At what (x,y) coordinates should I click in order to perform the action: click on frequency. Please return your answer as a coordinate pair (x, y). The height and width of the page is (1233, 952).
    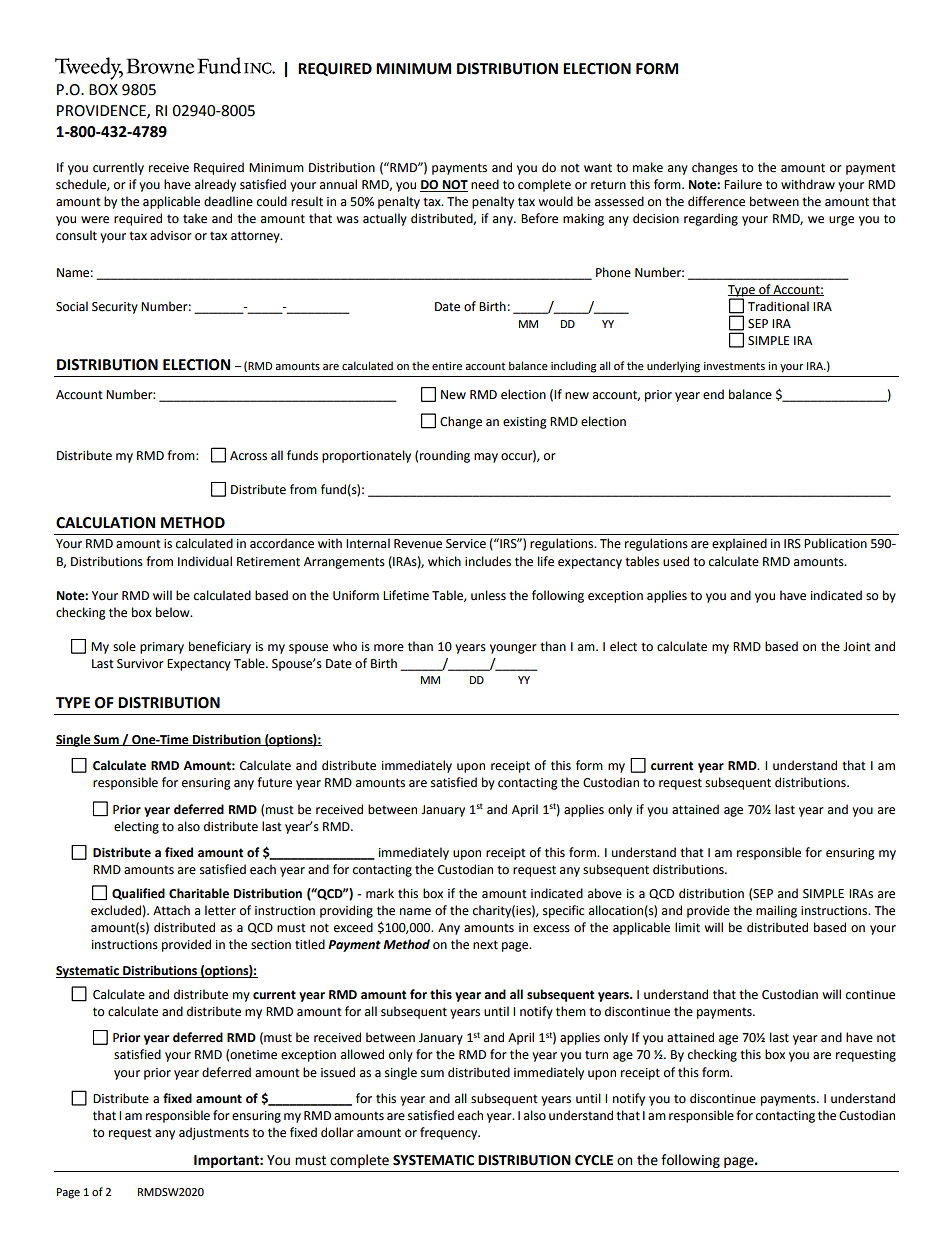
    Looking at the image, I should click on (450, 1133).
